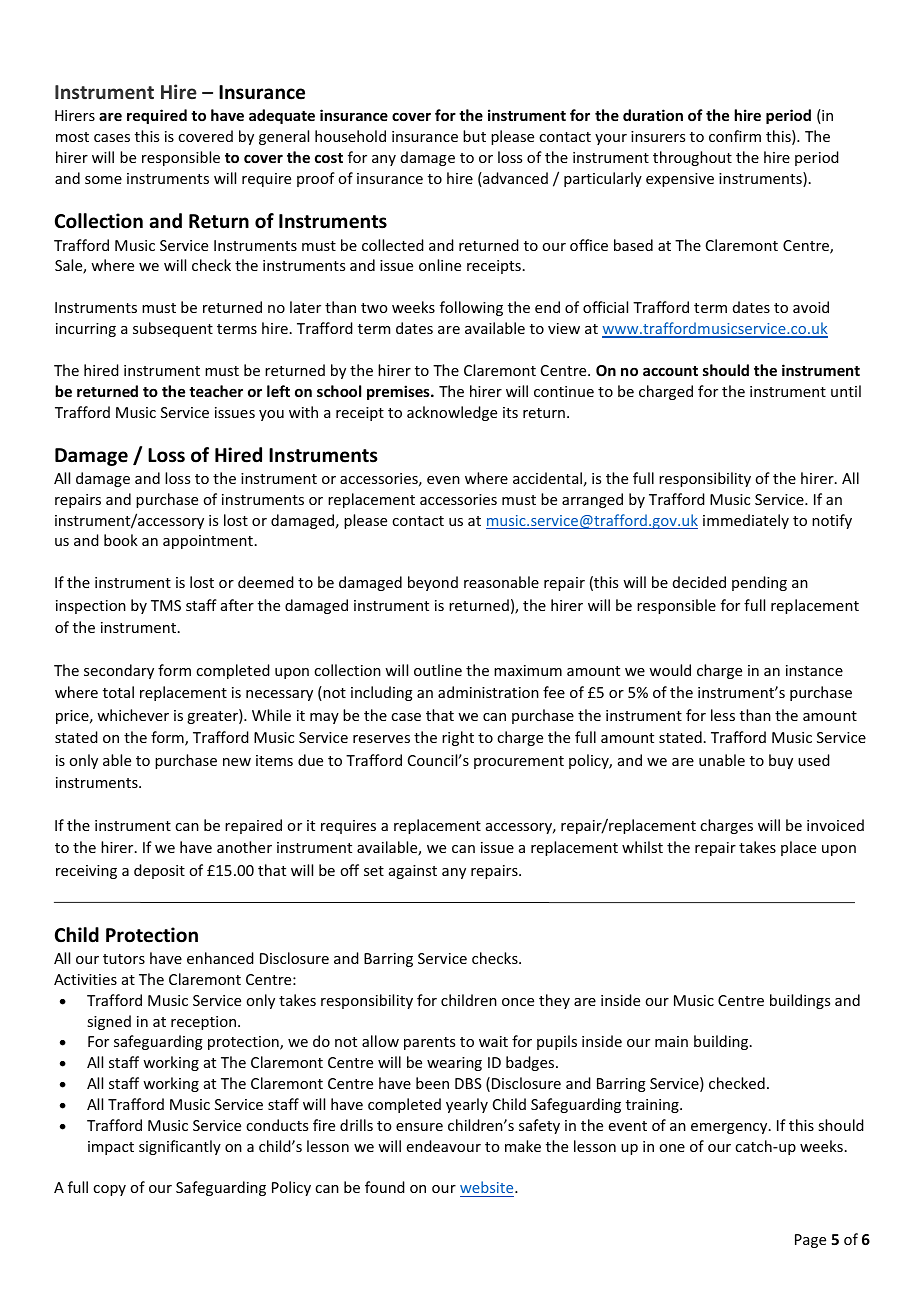  What do you see at coordinates (109, 1190) in the document?
I see `copy` at bounding box center [109, 1190].
